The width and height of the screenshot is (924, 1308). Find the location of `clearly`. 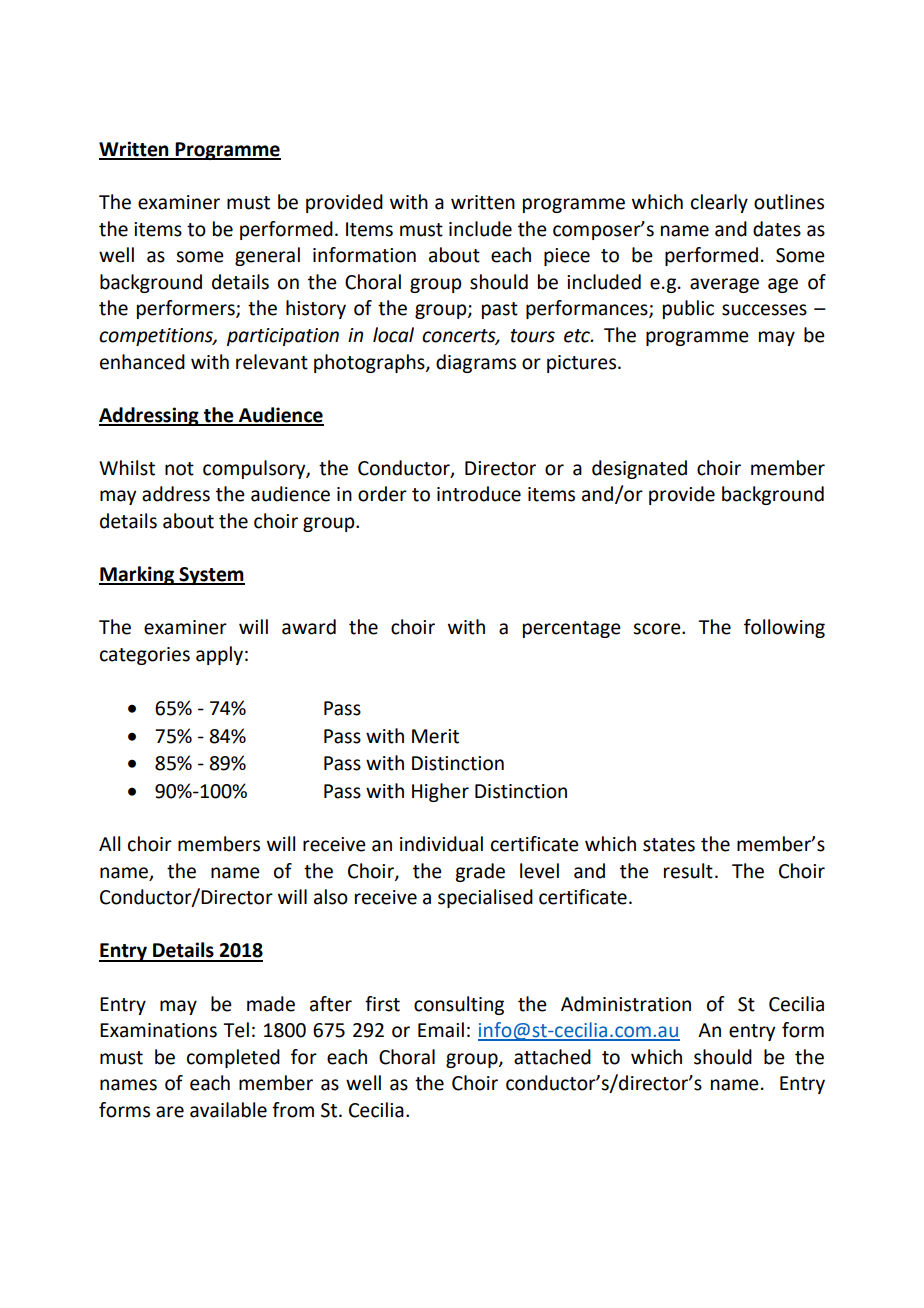

clearly is located at coordinates (719, 203).
